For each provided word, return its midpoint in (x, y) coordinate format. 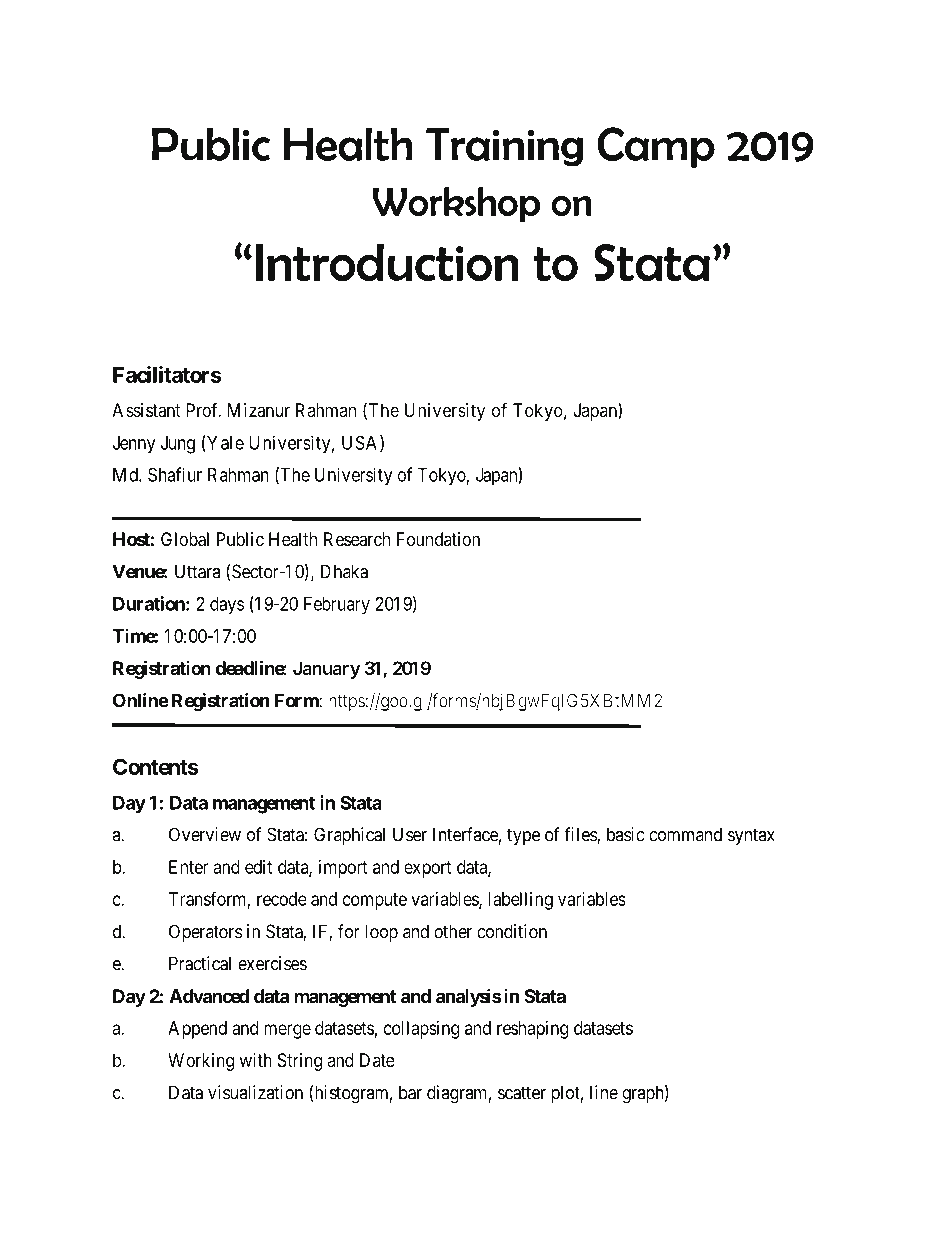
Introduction (387, 262)
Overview (205, 834)
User (410, 834)
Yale (224, 443)
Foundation (438, 539)
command (685, 834)
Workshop (456, 204)
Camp (656, 147)
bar (410, 1092)
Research (357, 539)
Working (201, 1062)
